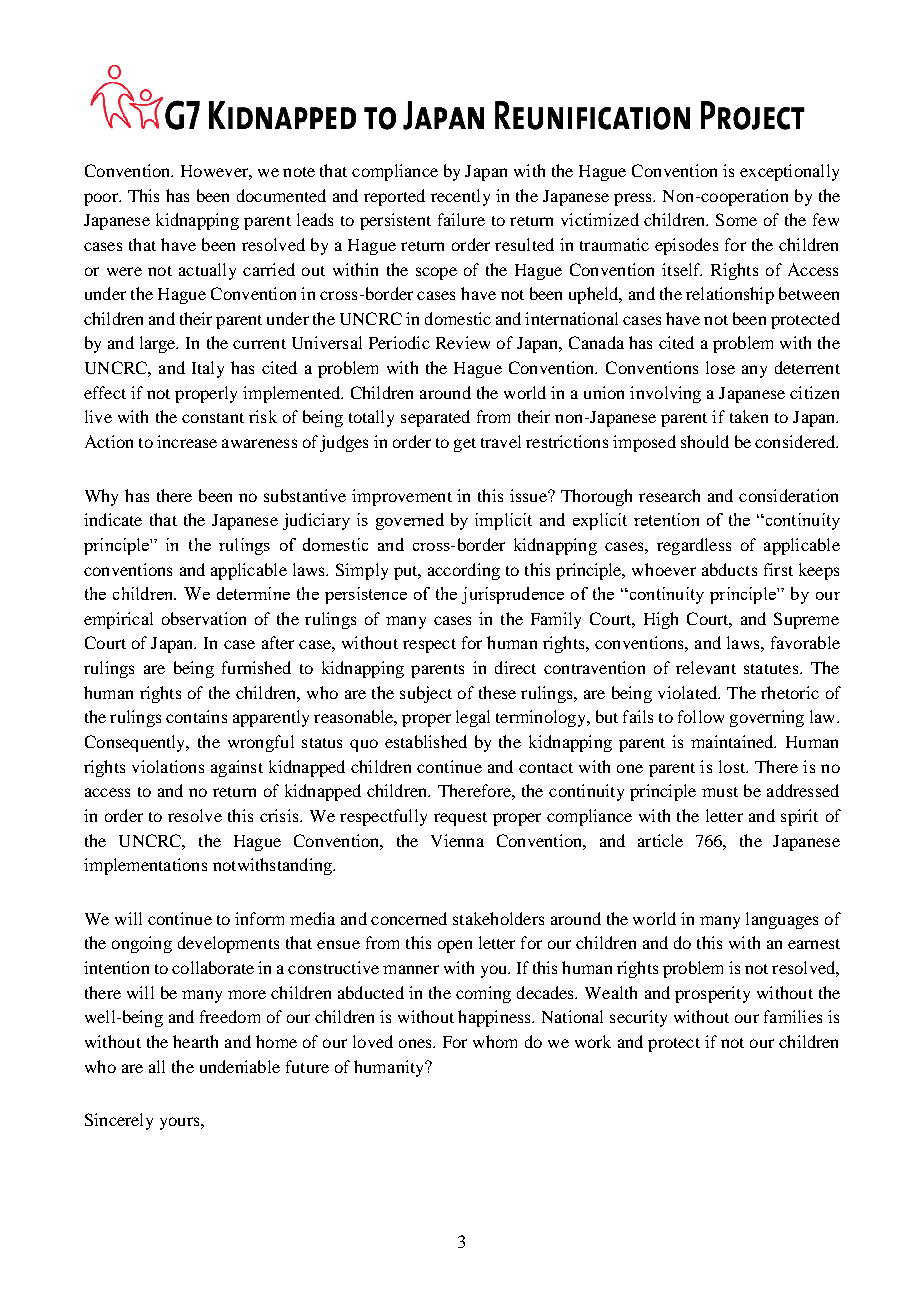  Describe the element at coordinates (113, 519) in the image. I see `indicate` at that location.
